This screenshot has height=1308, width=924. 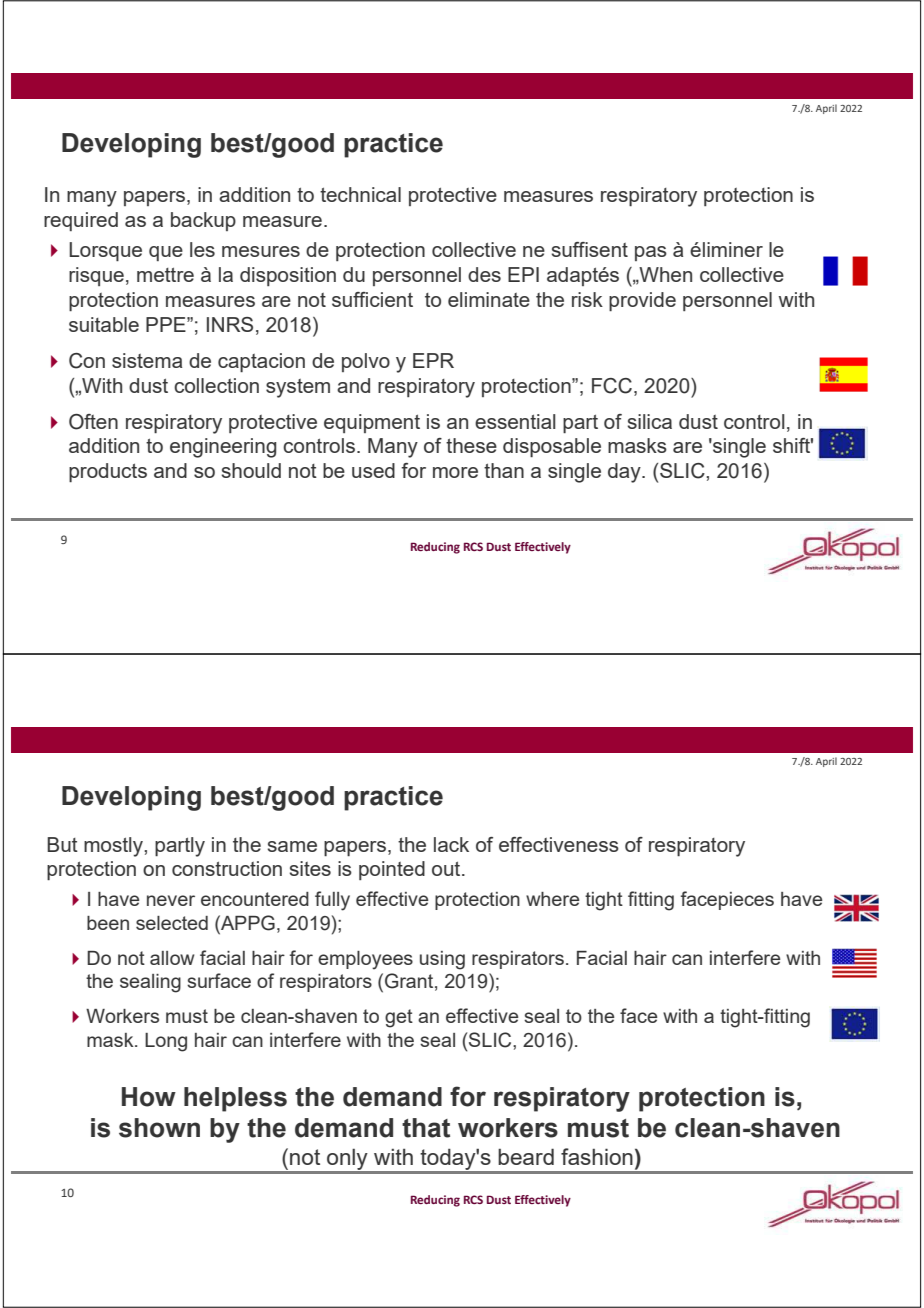 What do you see at coordinates (114, 847) in the screenshot?
I see `mostly` at bounding box center [114, 847].
